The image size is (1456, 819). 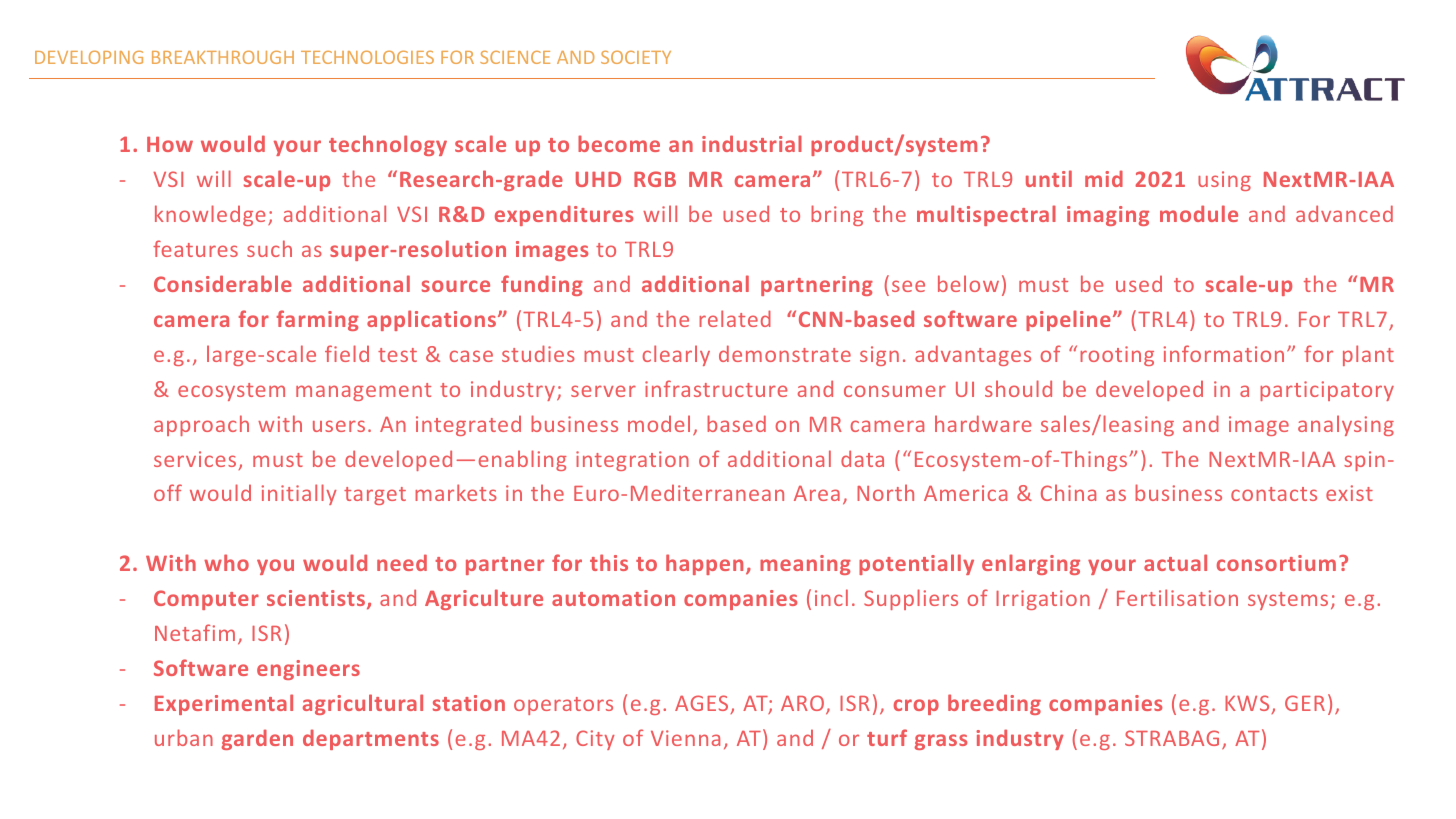 What do you see at coordinates (224, 704) in the document?
I see `Experimental` at bounding box center [224, 704].
